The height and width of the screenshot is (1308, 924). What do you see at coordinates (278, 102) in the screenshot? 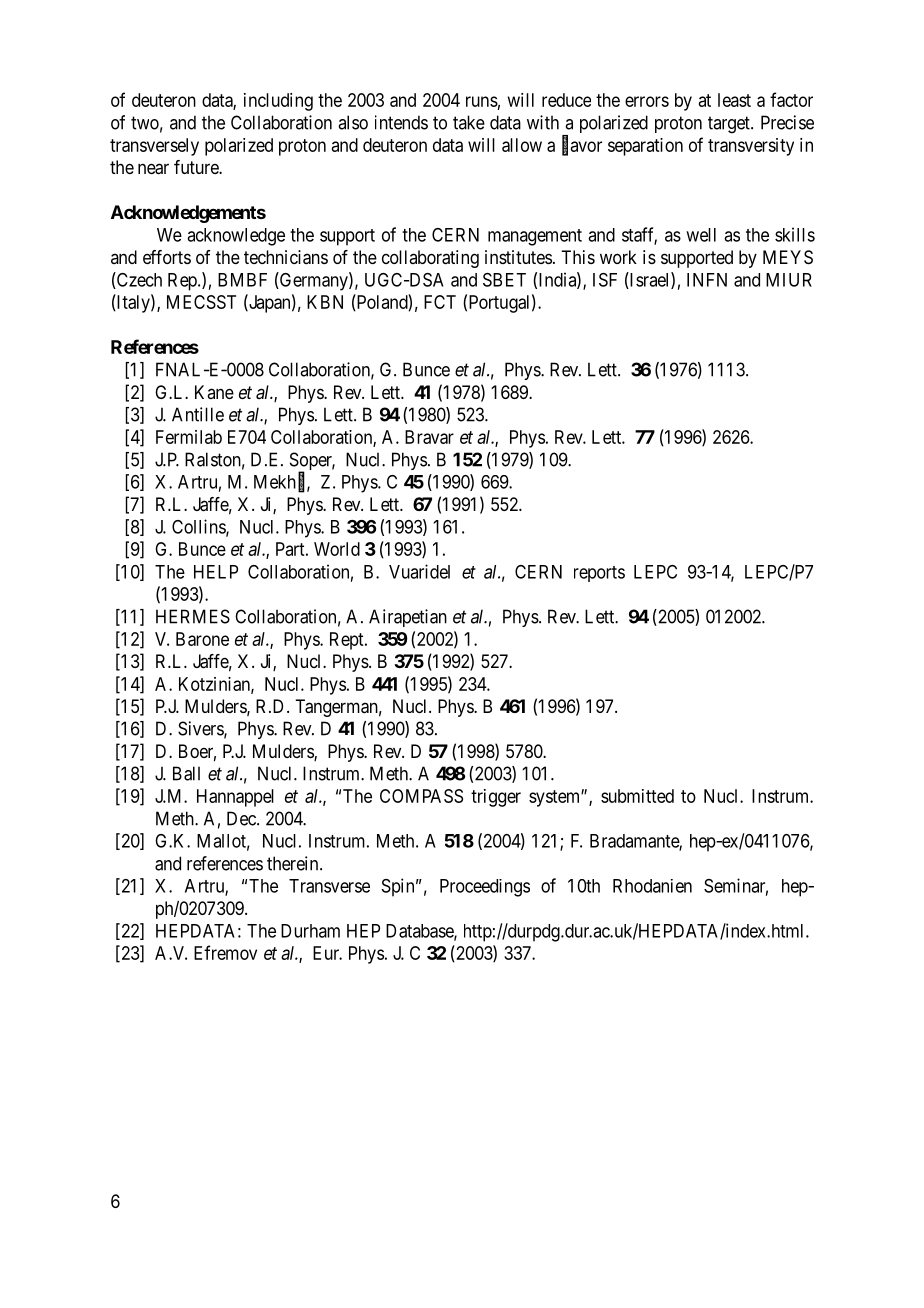
I see `including` at bounding box center [278, 102].
